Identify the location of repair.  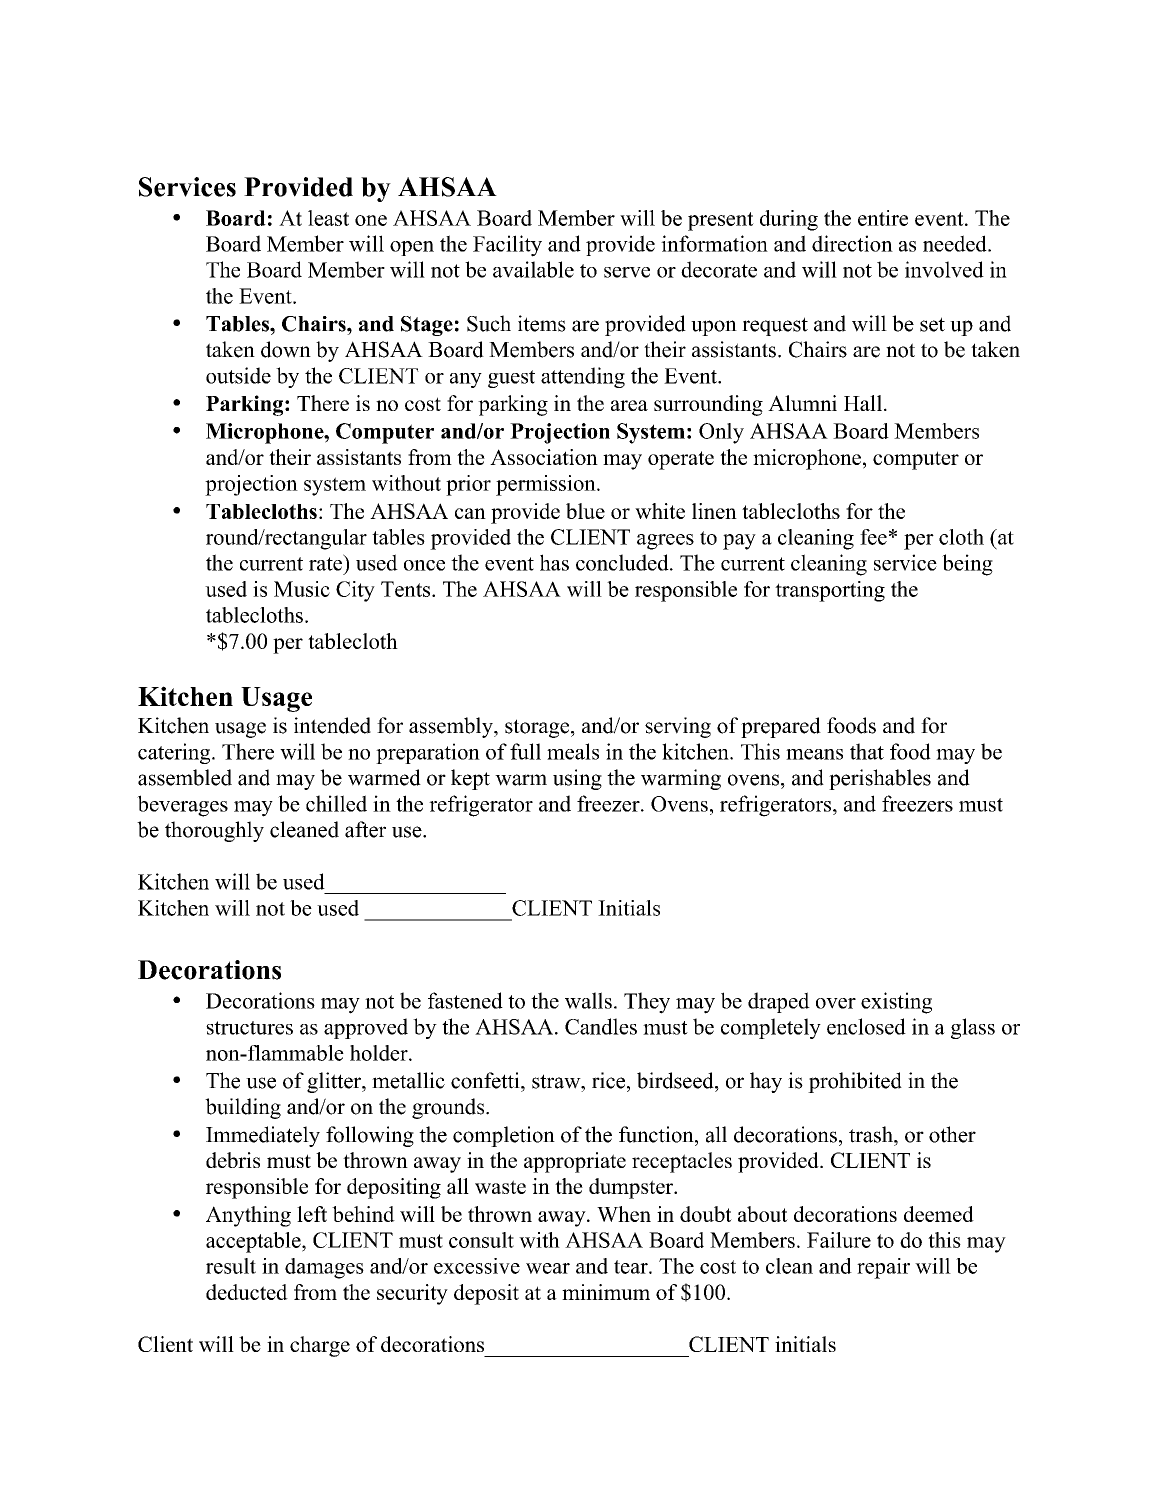
(883, 1268).
